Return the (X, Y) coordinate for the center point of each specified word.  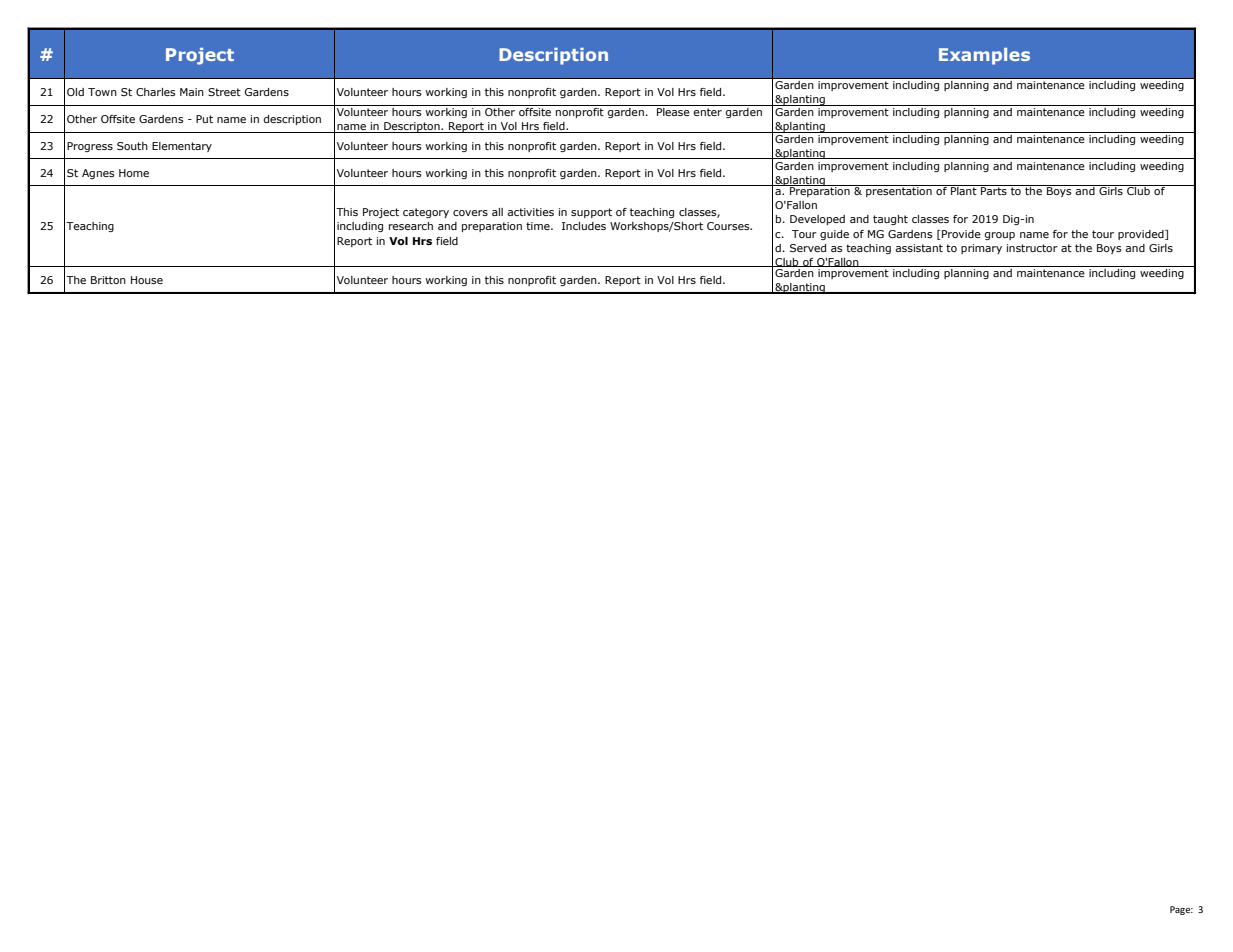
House (147, 280)
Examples (984, 56)
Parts (994, 190)
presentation (899, 191)
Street (224, 92)
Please (673, 110)
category (426, 213)
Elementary (182, 147)
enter (707, 112)
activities (530, 212)
